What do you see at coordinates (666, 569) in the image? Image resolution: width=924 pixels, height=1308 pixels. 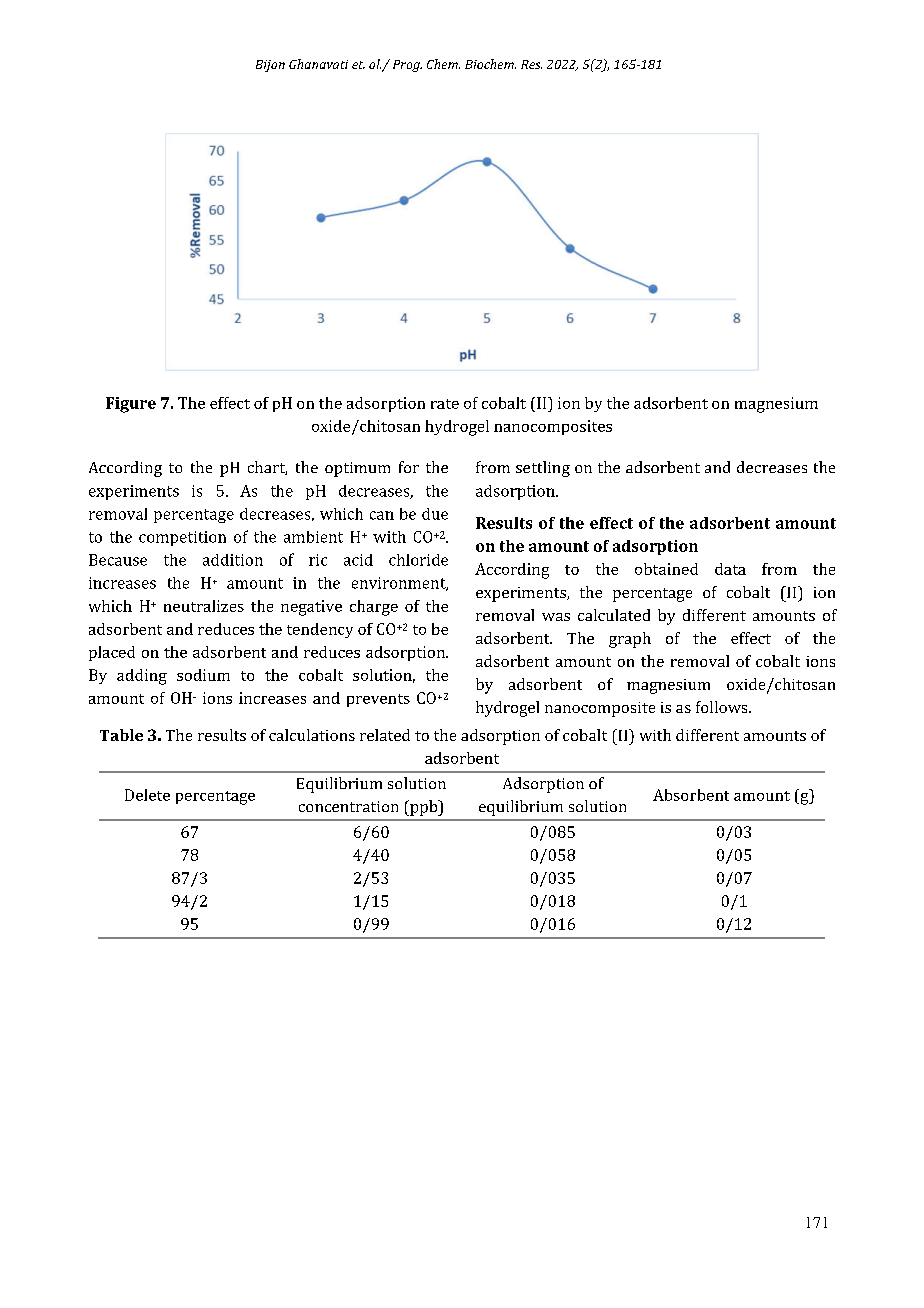 I see `obtained` at bounding box center [666, 569].
